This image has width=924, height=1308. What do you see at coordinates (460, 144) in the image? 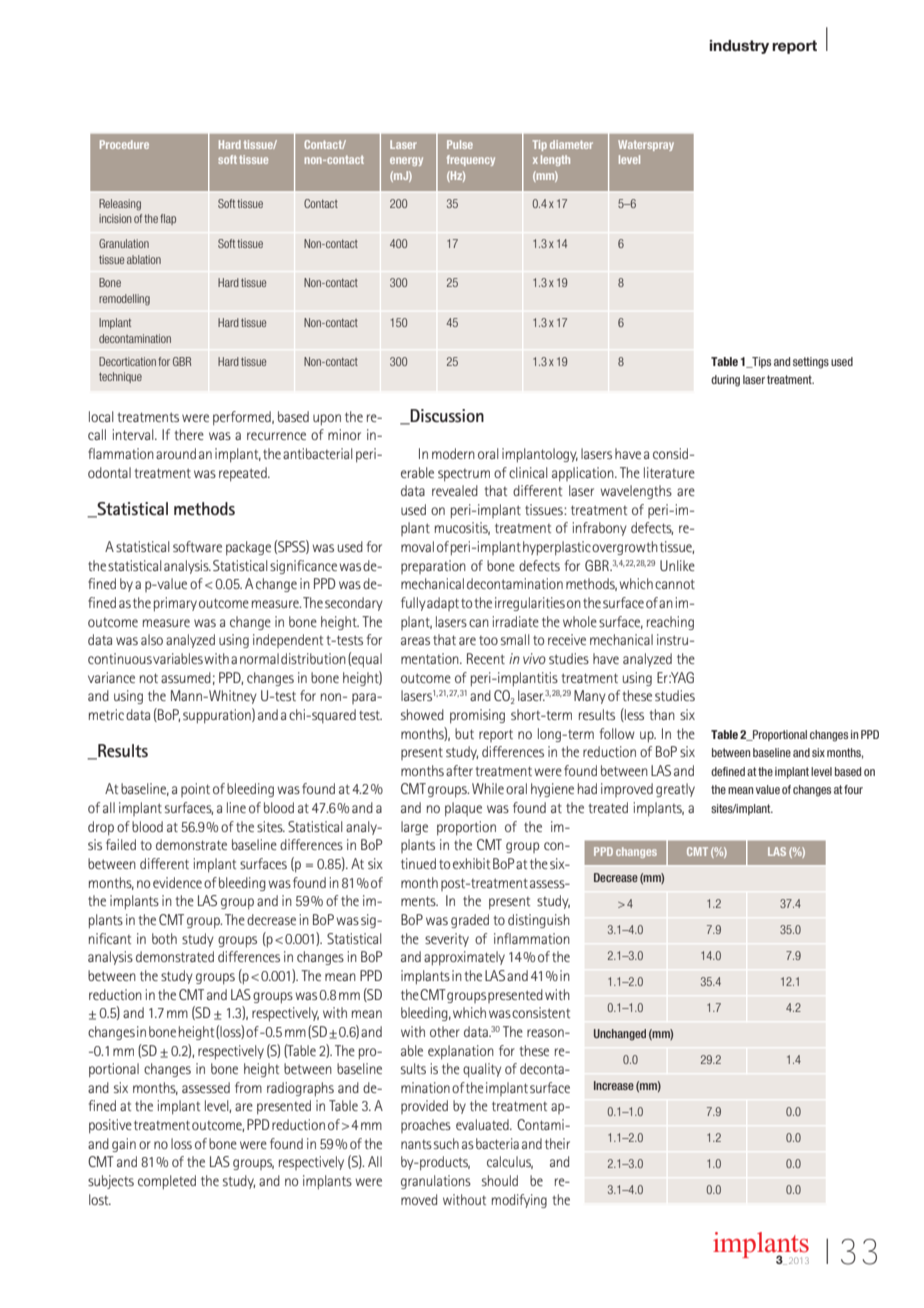
I see `Pulse` at bounding box center [460, 144].
